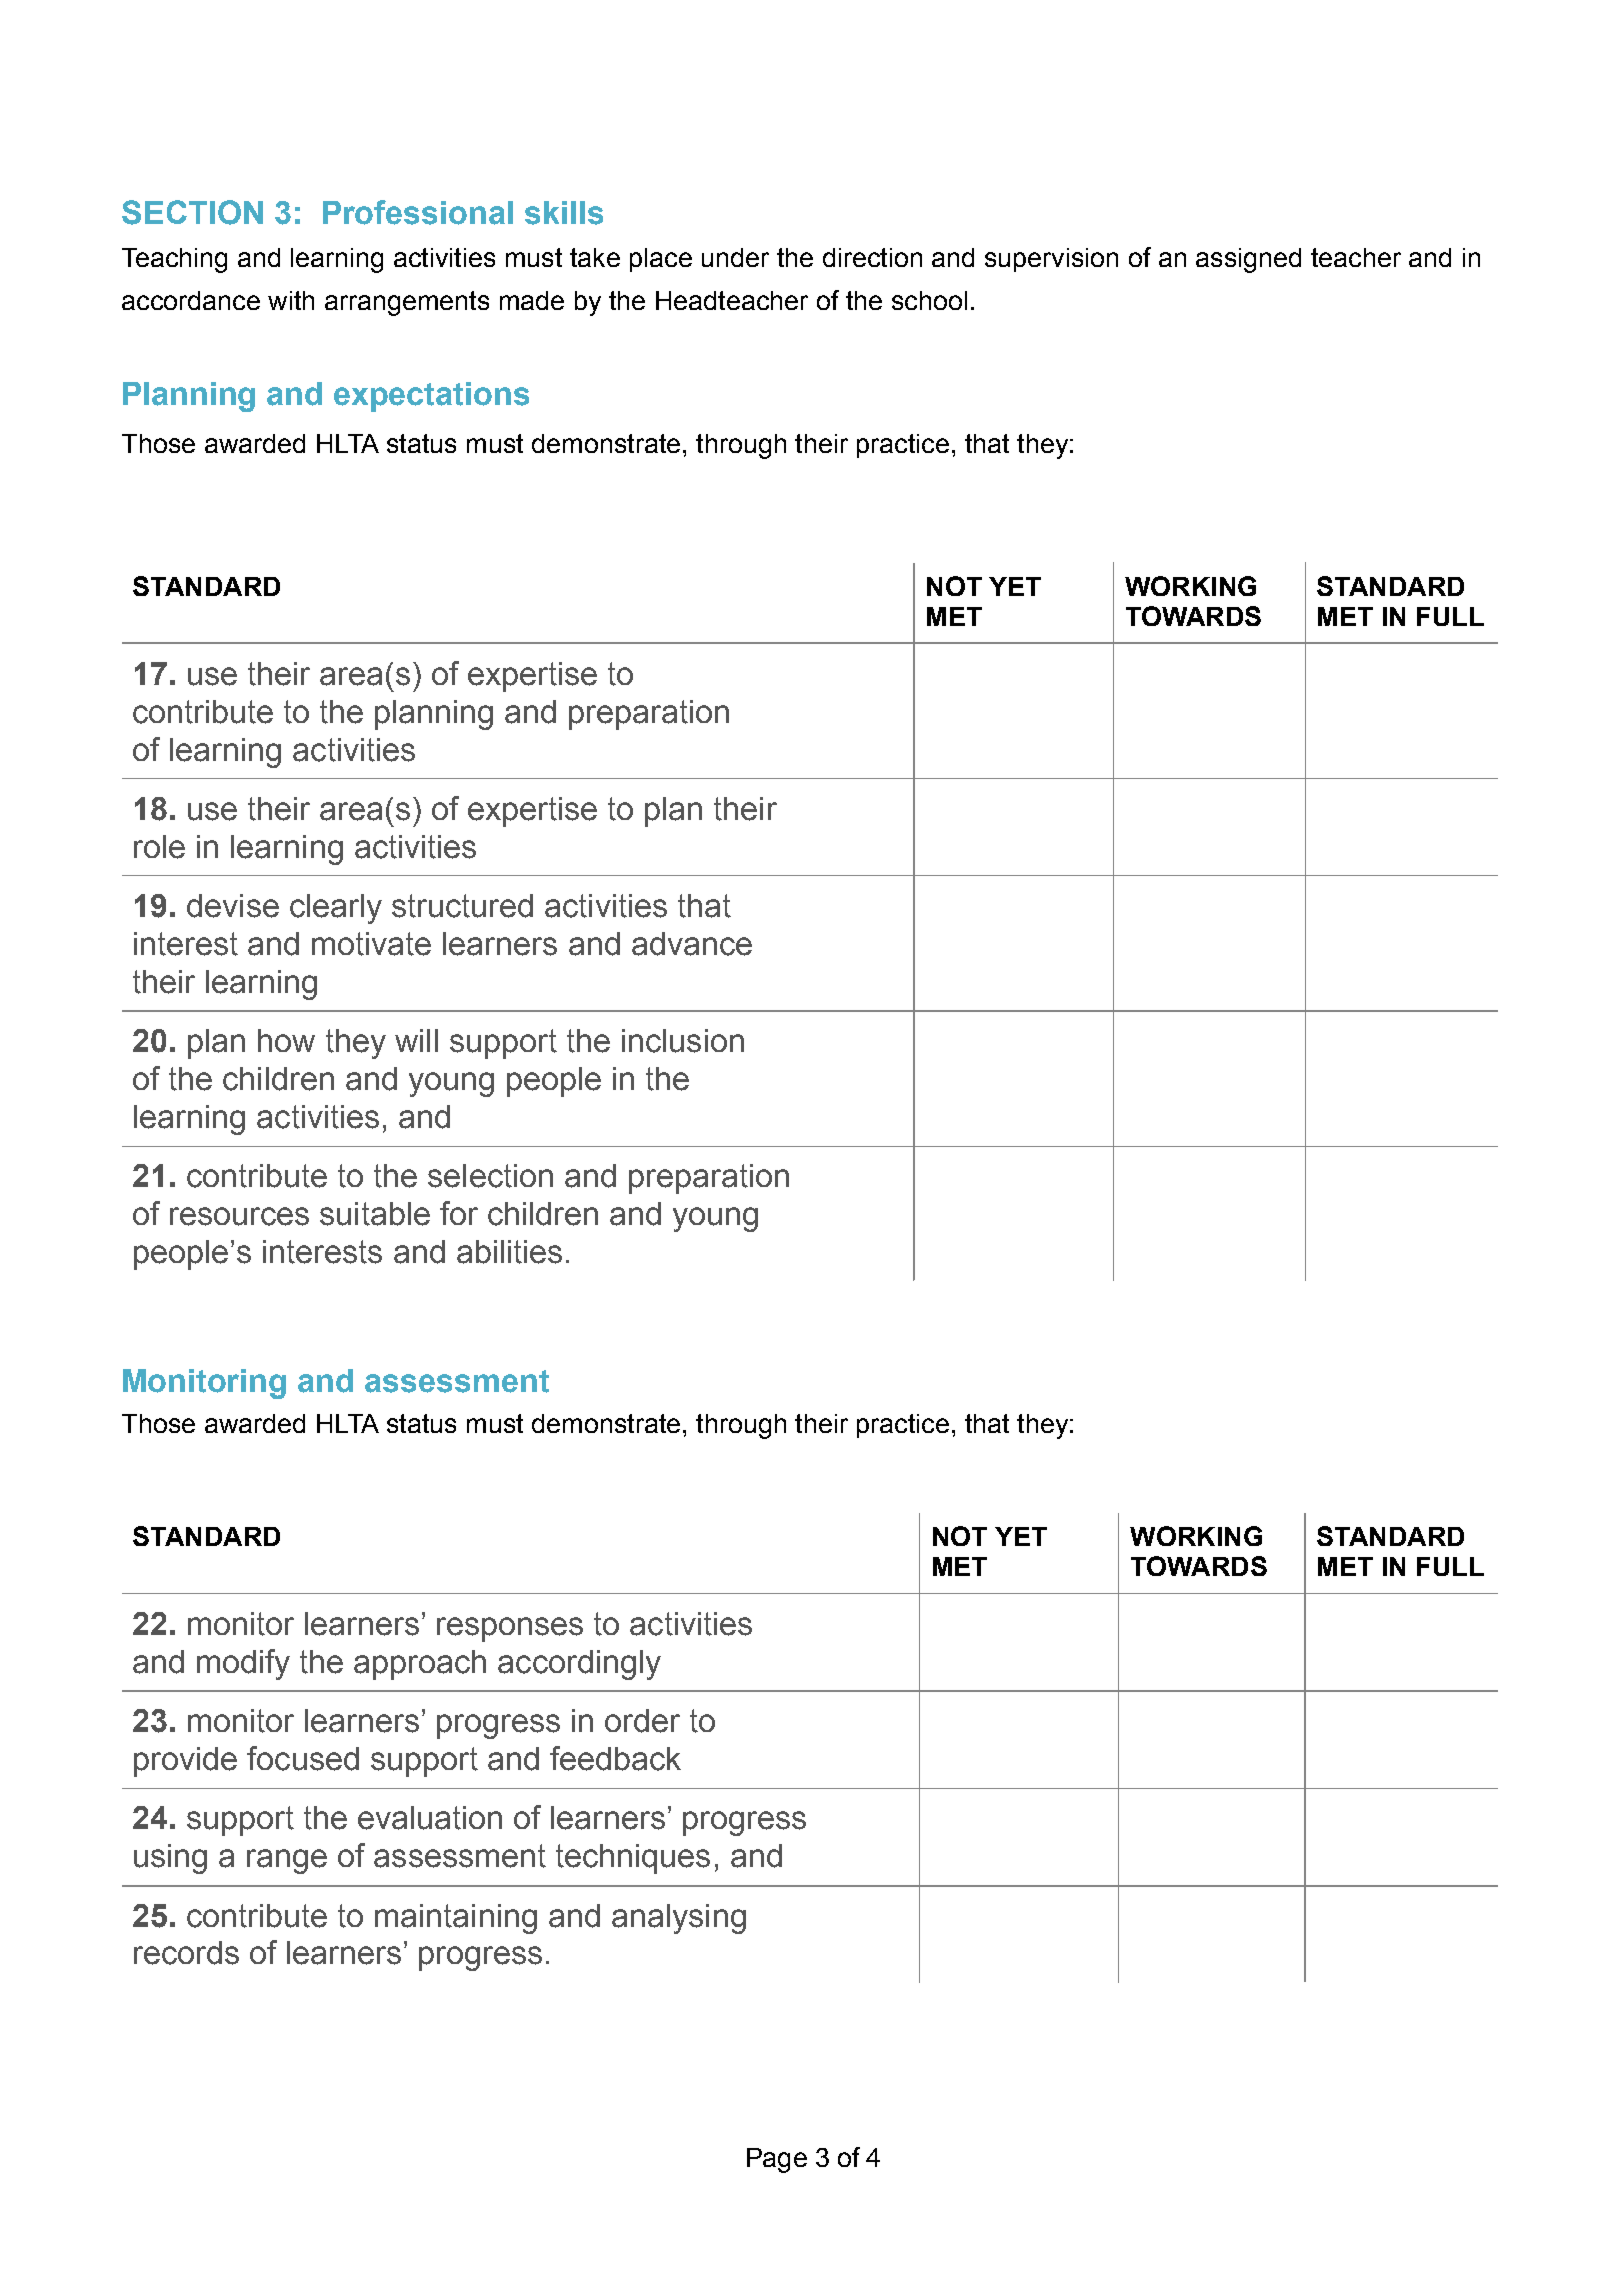 This screenshot has height=2272, width=1605. I want to click on supervision, so click(1051, 260).
